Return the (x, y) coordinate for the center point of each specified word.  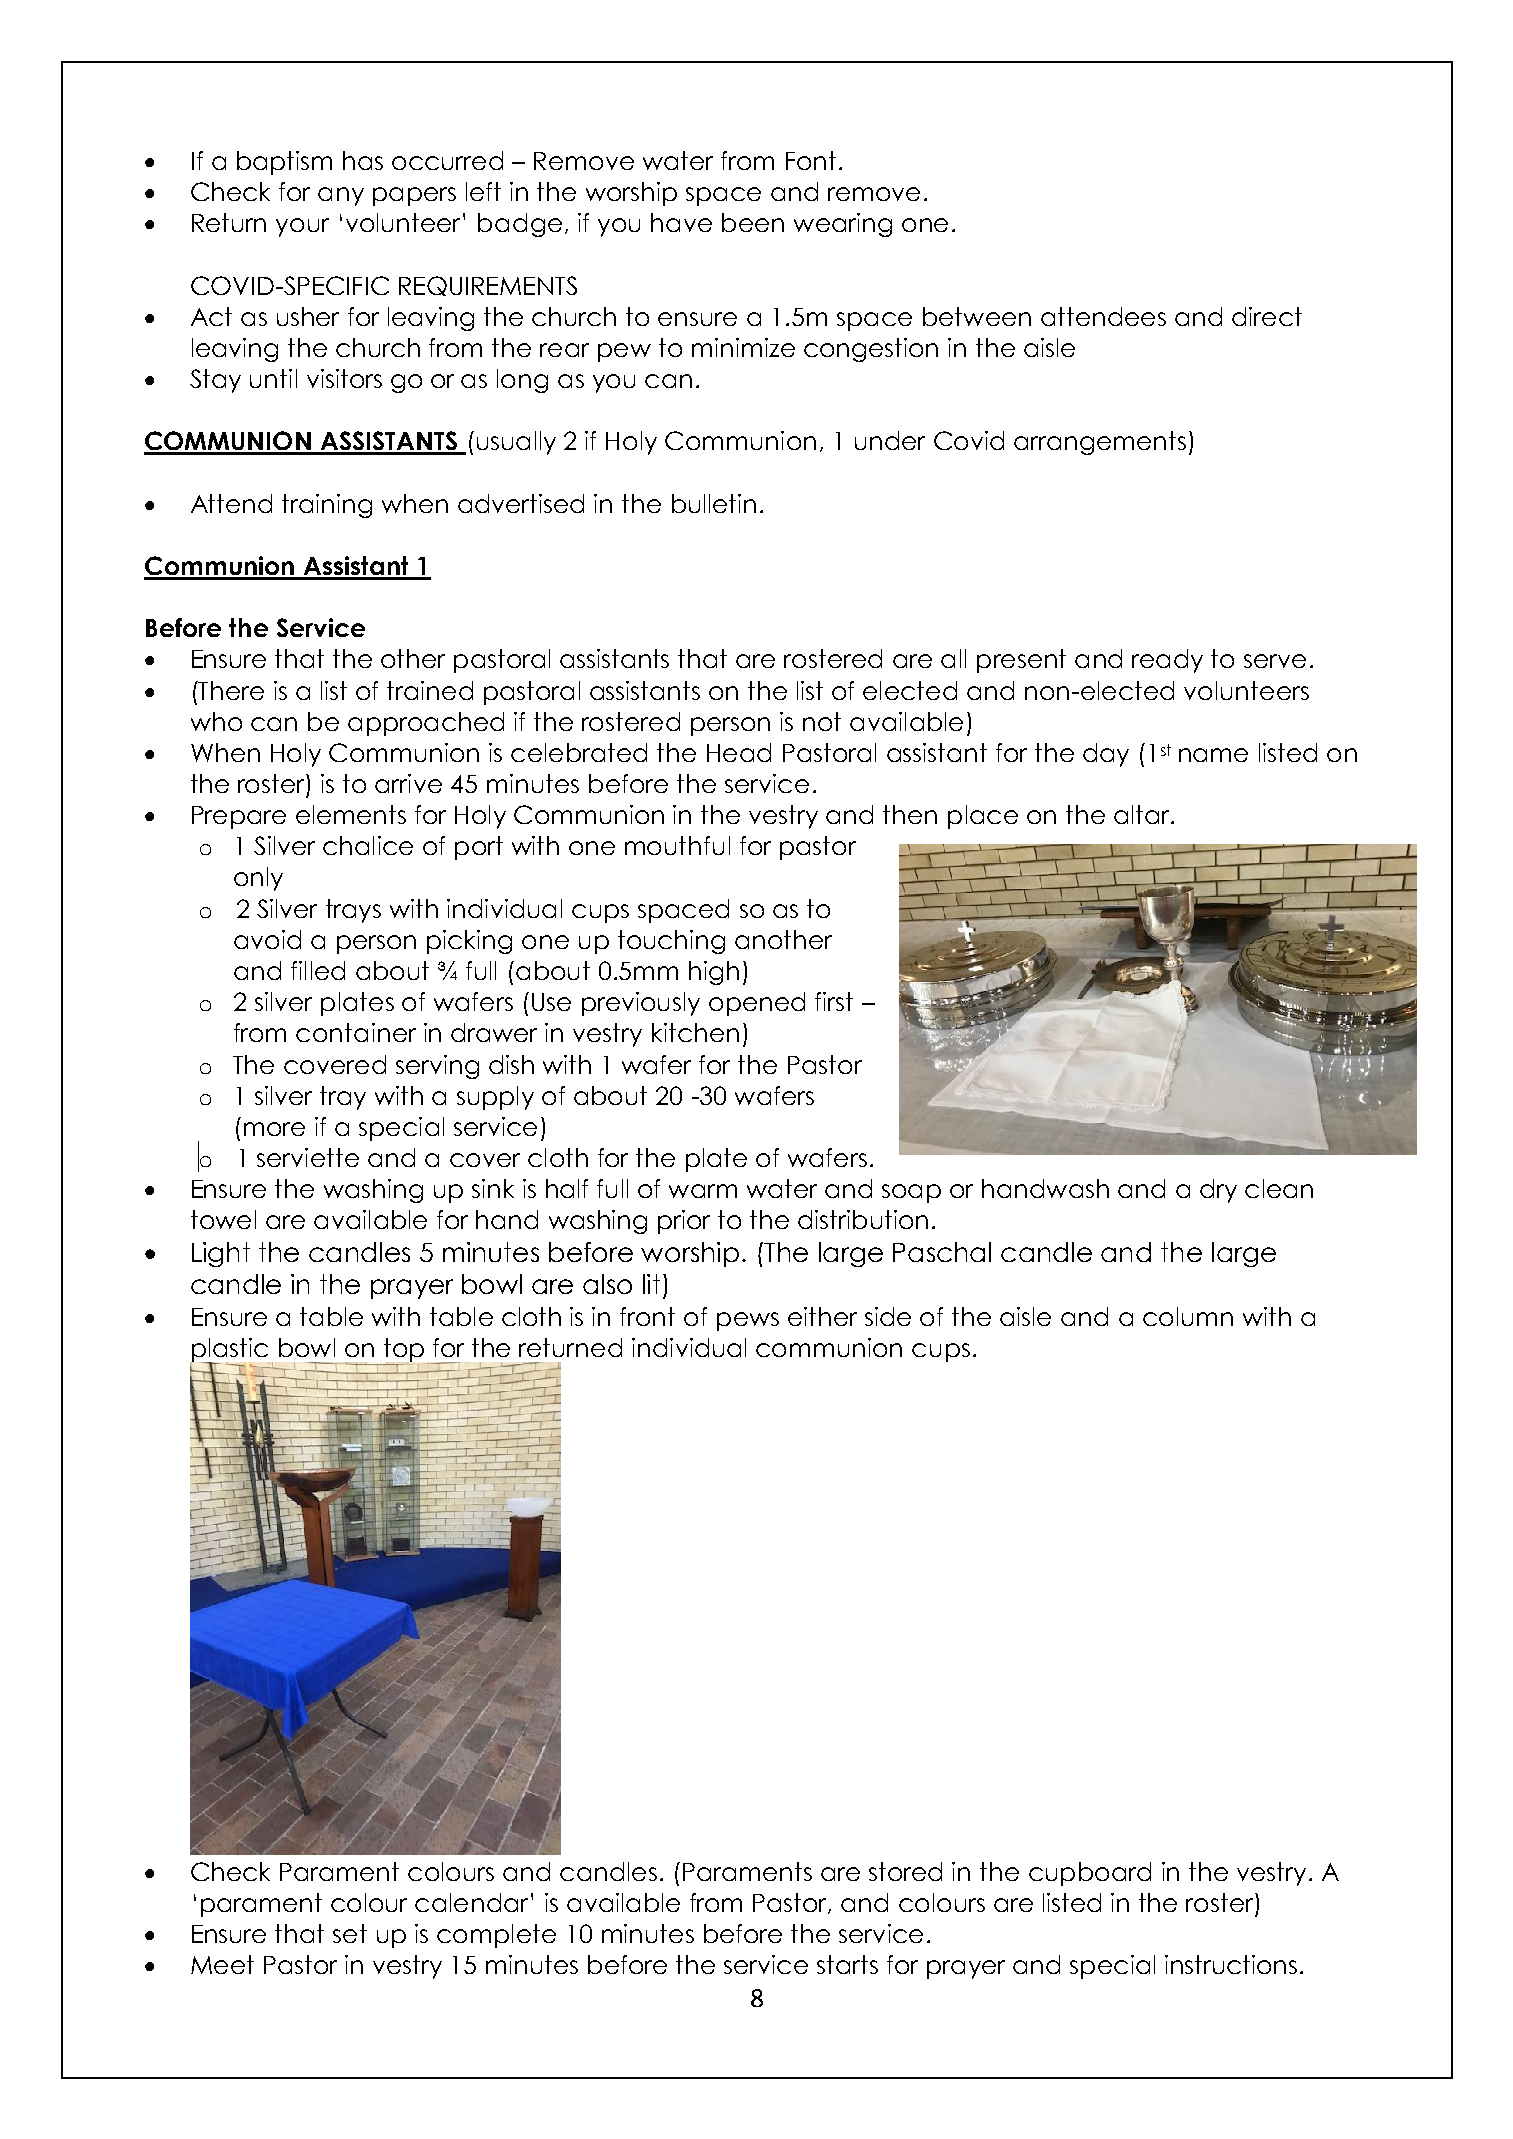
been (753, 222)
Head (739, 752)
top (405, 1351)
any (341, 196)
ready (1167, 661)
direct (1267, 316)
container (356, 1032)
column (1188, 1316)
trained (430, 690)
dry (1218, 1191)
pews (748, 1321)
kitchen (695, 1032)
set (350, 1933)
